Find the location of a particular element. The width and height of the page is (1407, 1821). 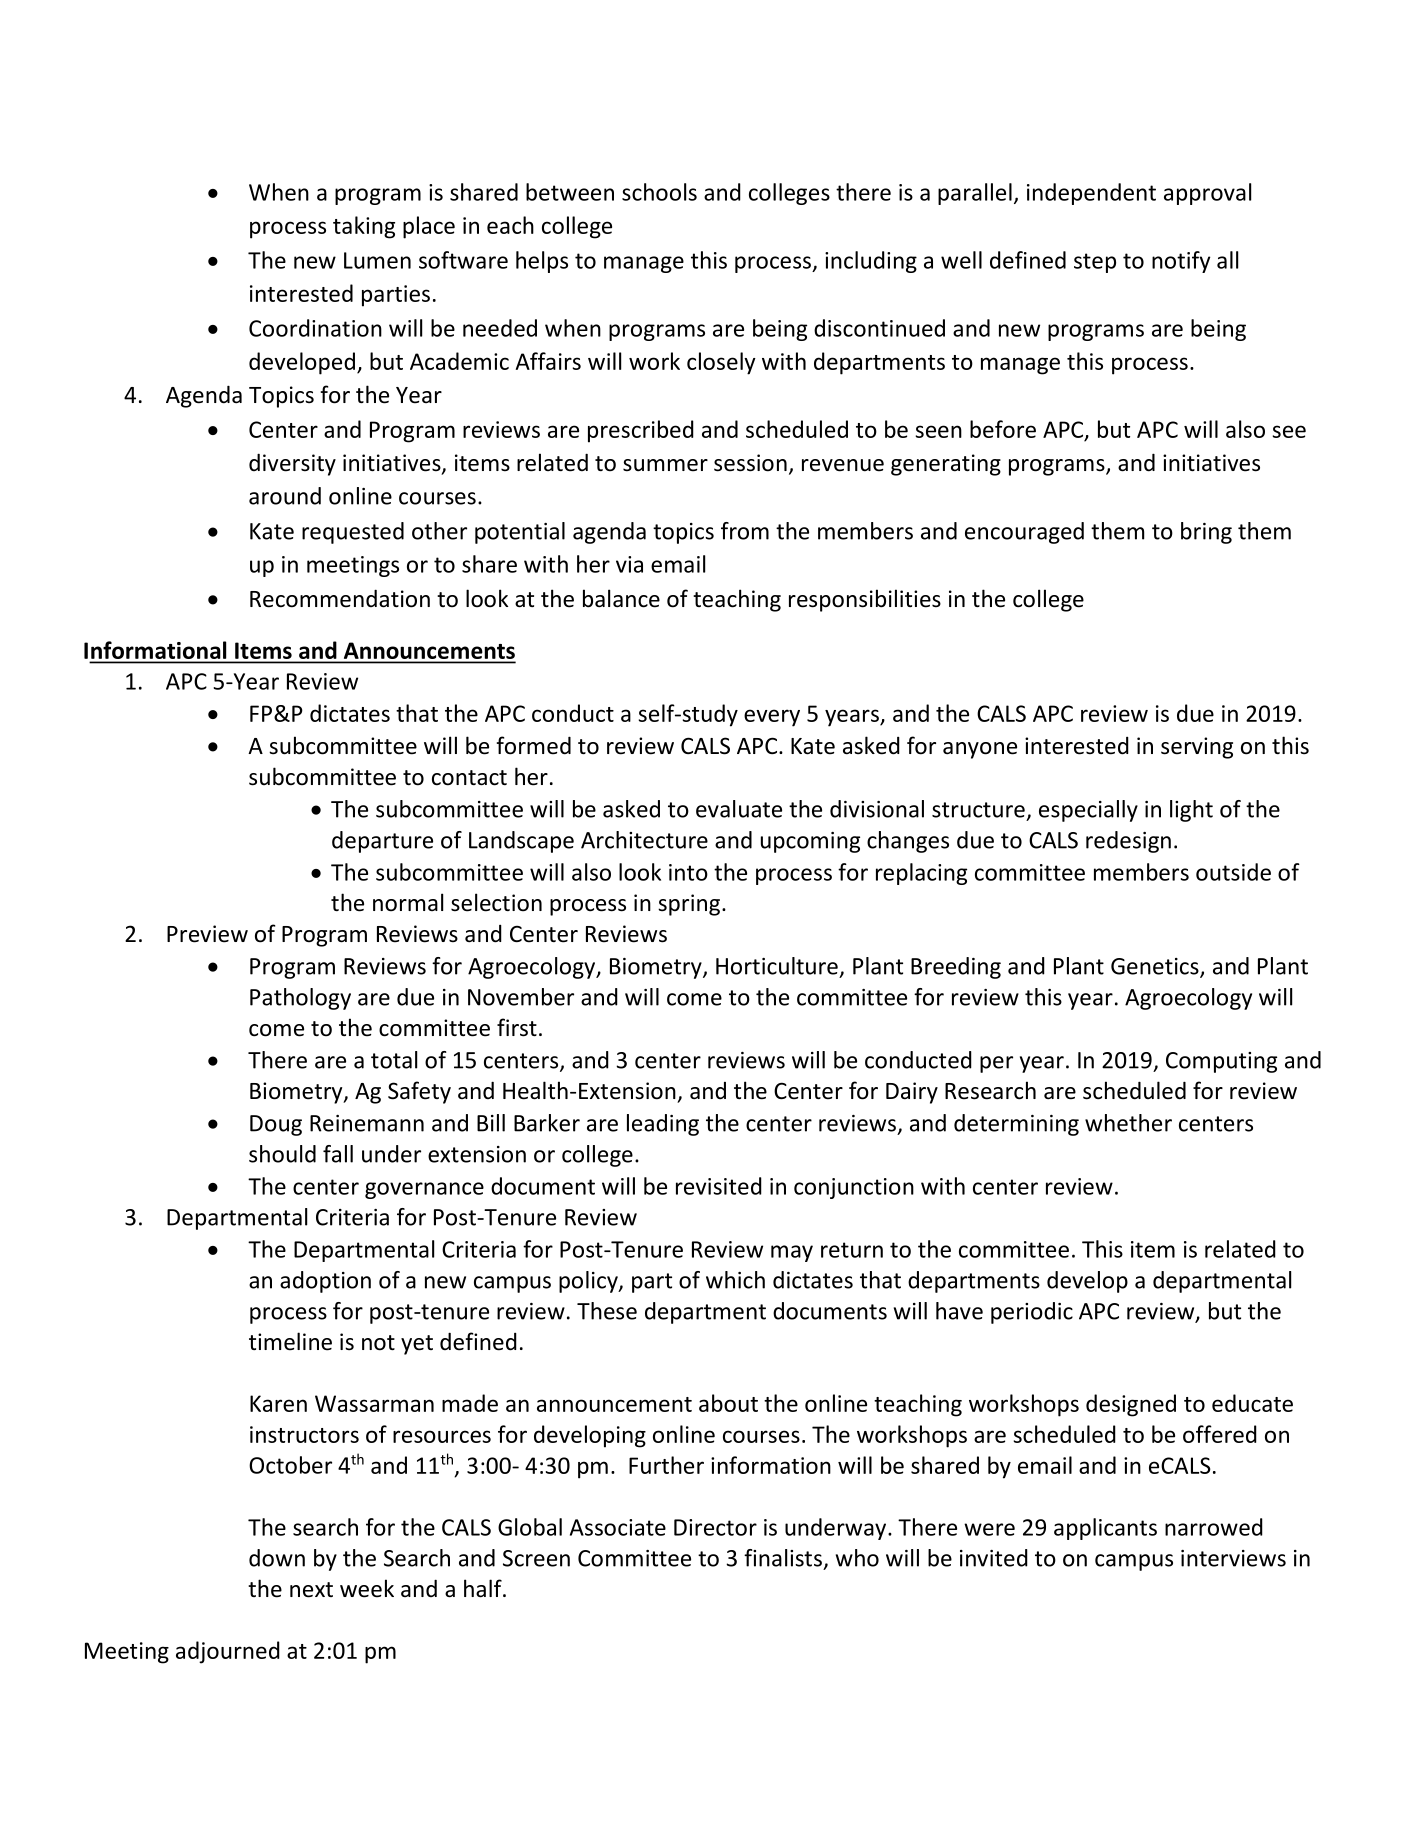

week is located at coordinates (367, 1588).
